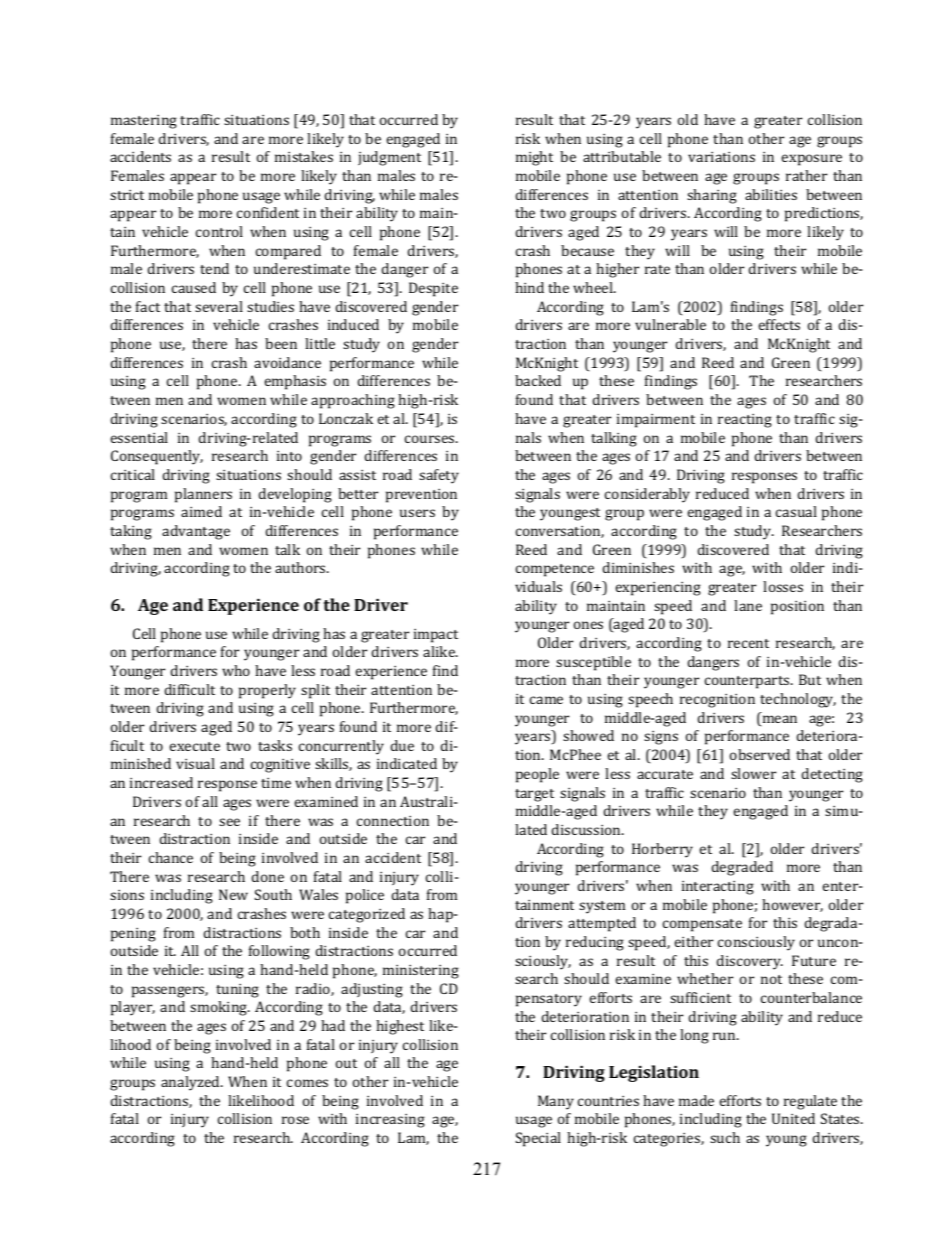  I want to click on exposure, so click(812, 160).
